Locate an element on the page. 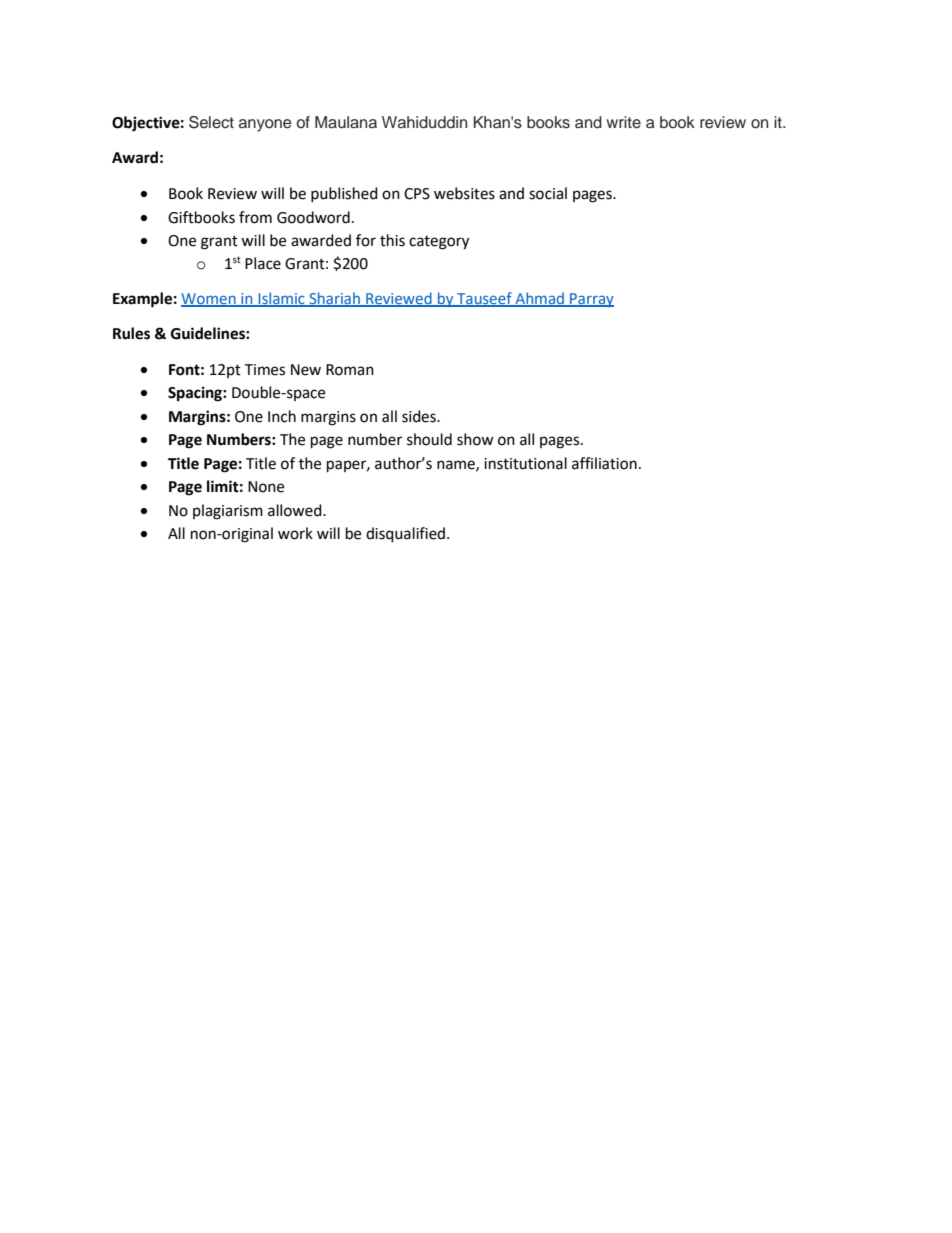 This image has width=952, height=1233. Select is located at coordinates (211, 122).
